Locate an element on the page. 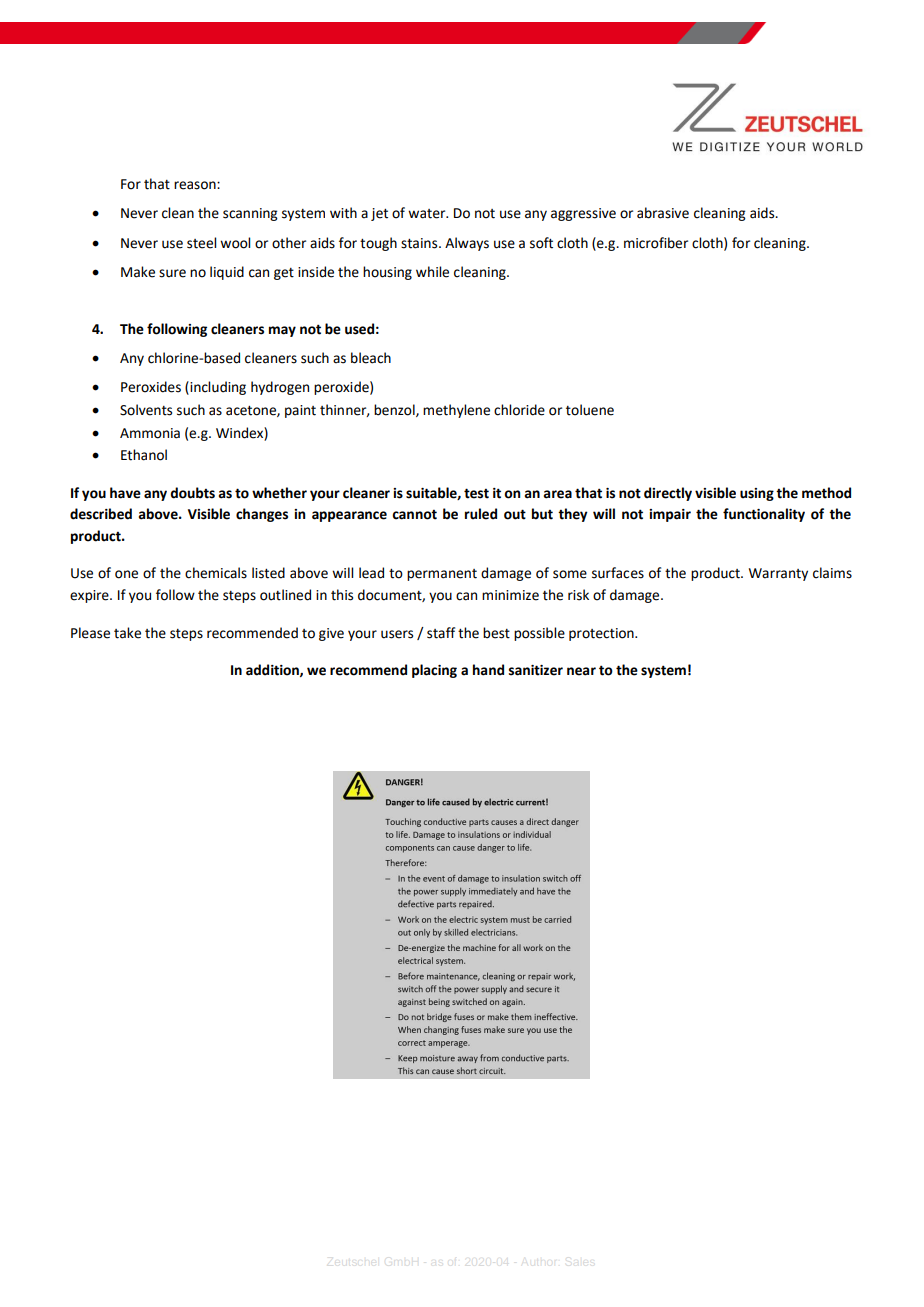  water is located at coordinates (428, 214).
